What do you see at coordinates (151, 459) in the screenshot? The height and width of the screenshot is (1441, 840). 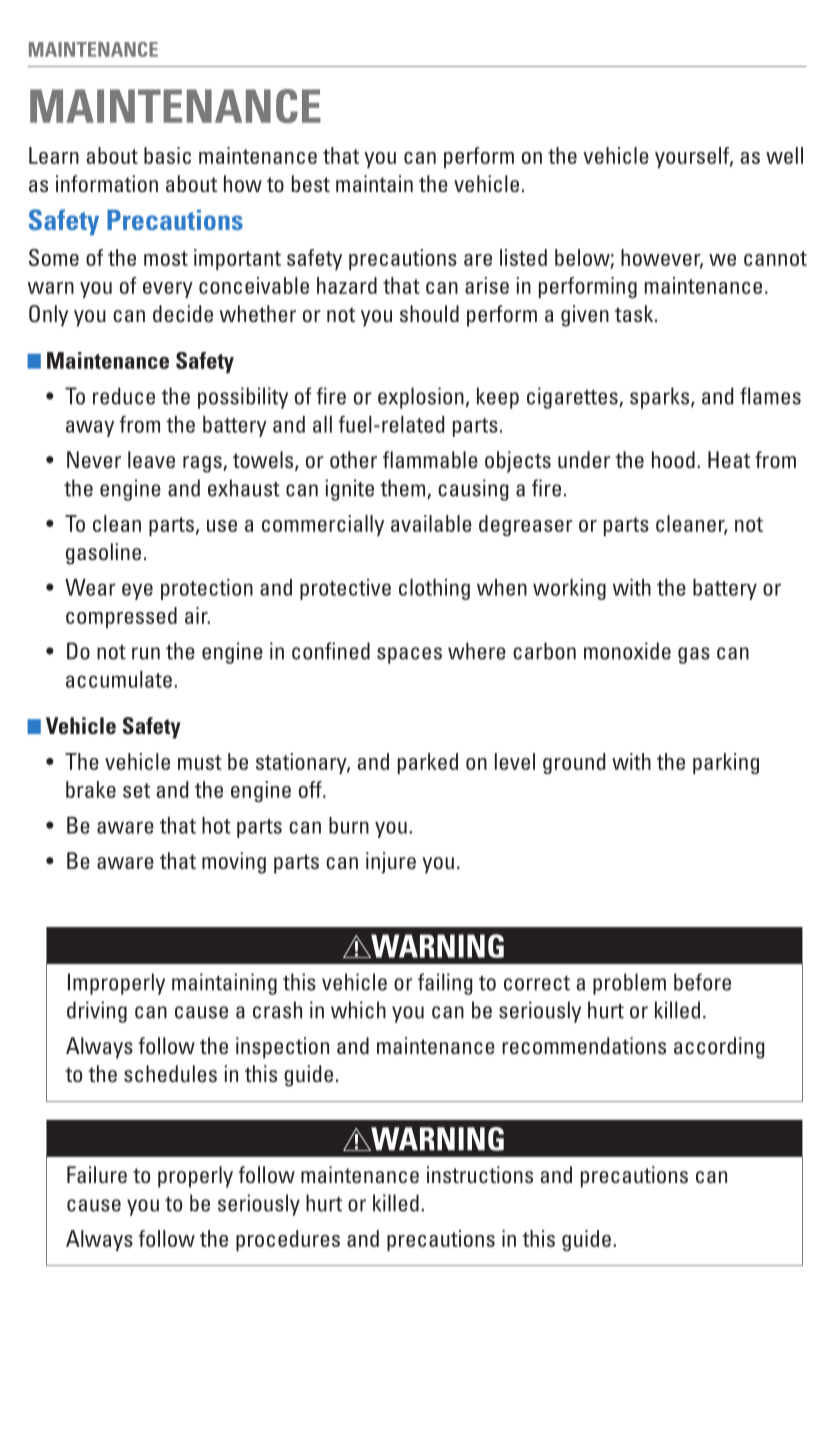 I see `leave` at bounding box center [151, 459].
